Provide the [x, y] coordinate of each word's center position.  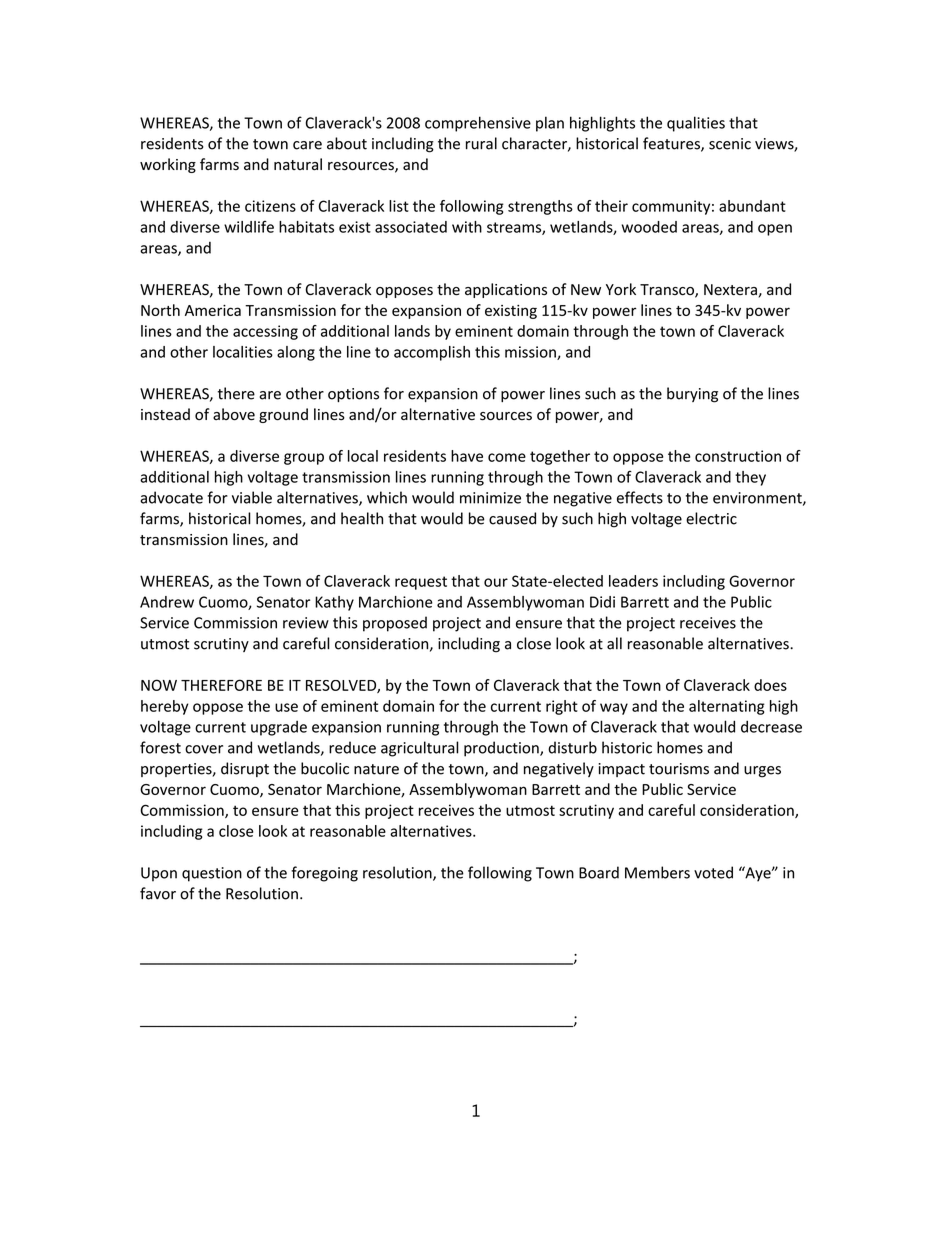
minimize [490, 498]
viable [252, 497]
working [168, 165]
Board [599, 872]
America [213, 310]
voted [713, 872]
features [672, 144]
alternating [727, 707]
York [621, 289]
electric [711, 518]
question [212, 874]
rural [481, 143]
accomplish [432, 353]
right [562, 707]
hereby [164, 707]
